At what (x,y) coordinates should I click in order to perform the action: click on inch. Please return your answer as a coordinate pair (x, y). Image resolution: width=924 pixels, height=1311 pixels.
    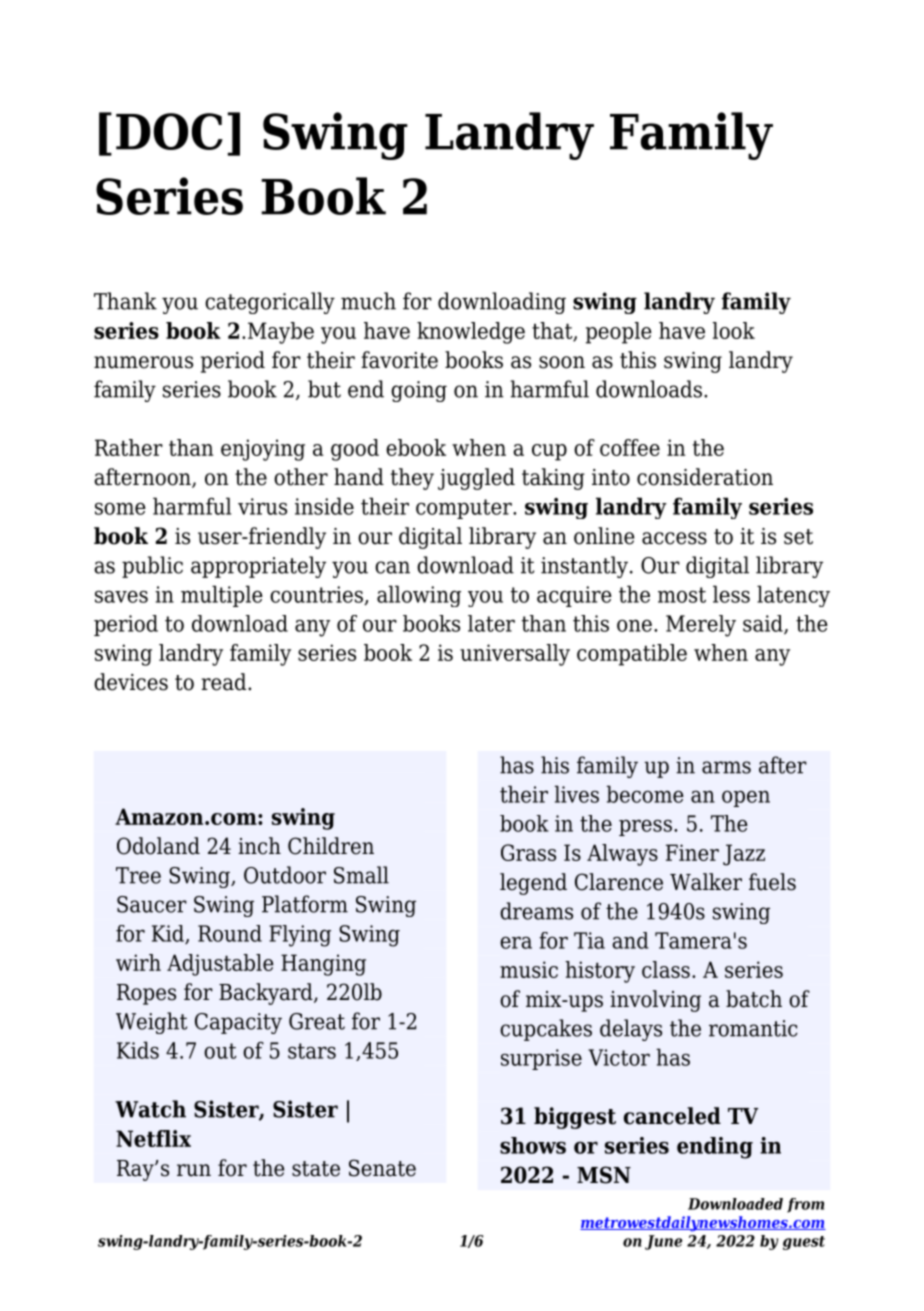
    Looking at the image, I should click on (259, 846).
